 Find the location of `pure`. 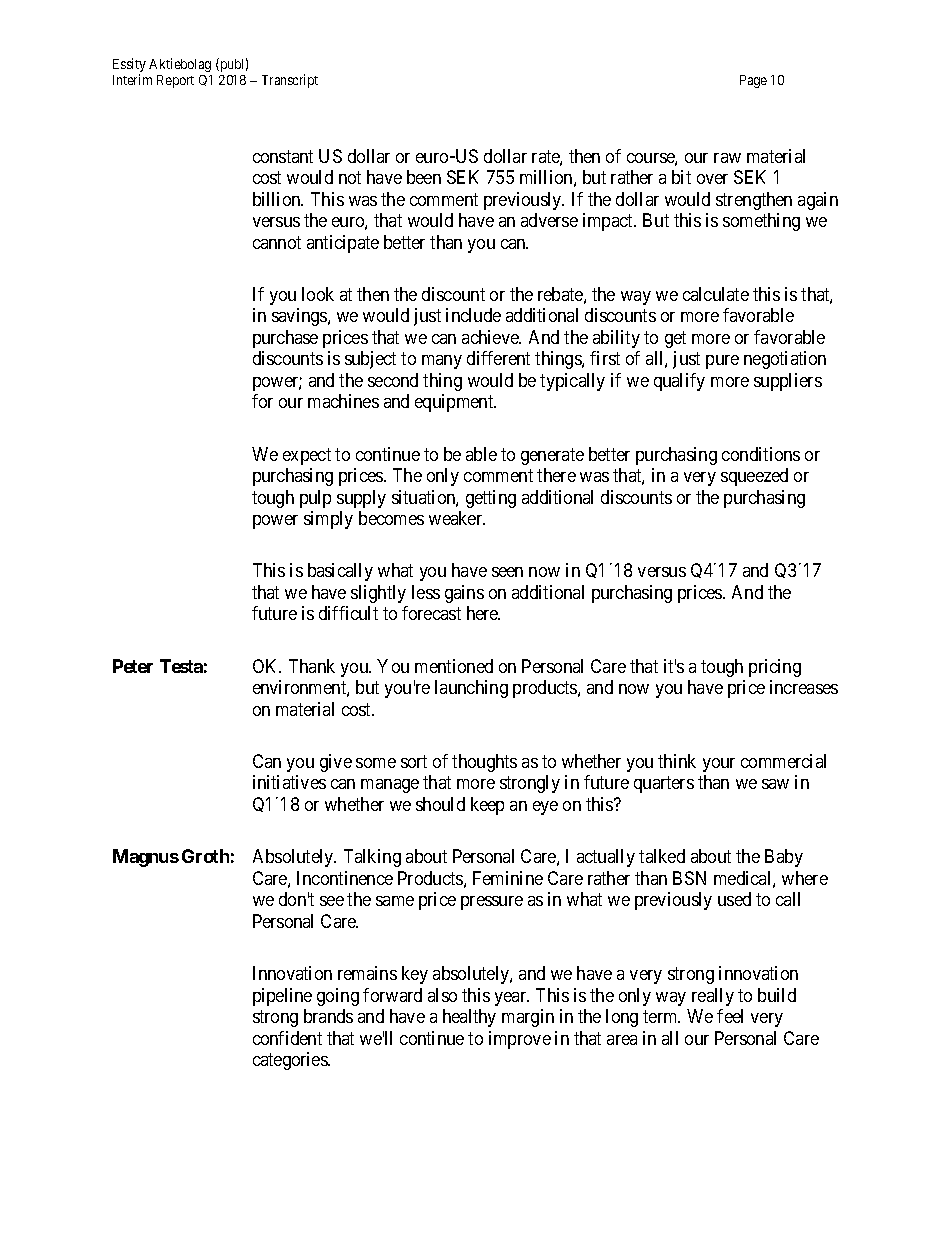

pure is located at coordinates (722, 362).
